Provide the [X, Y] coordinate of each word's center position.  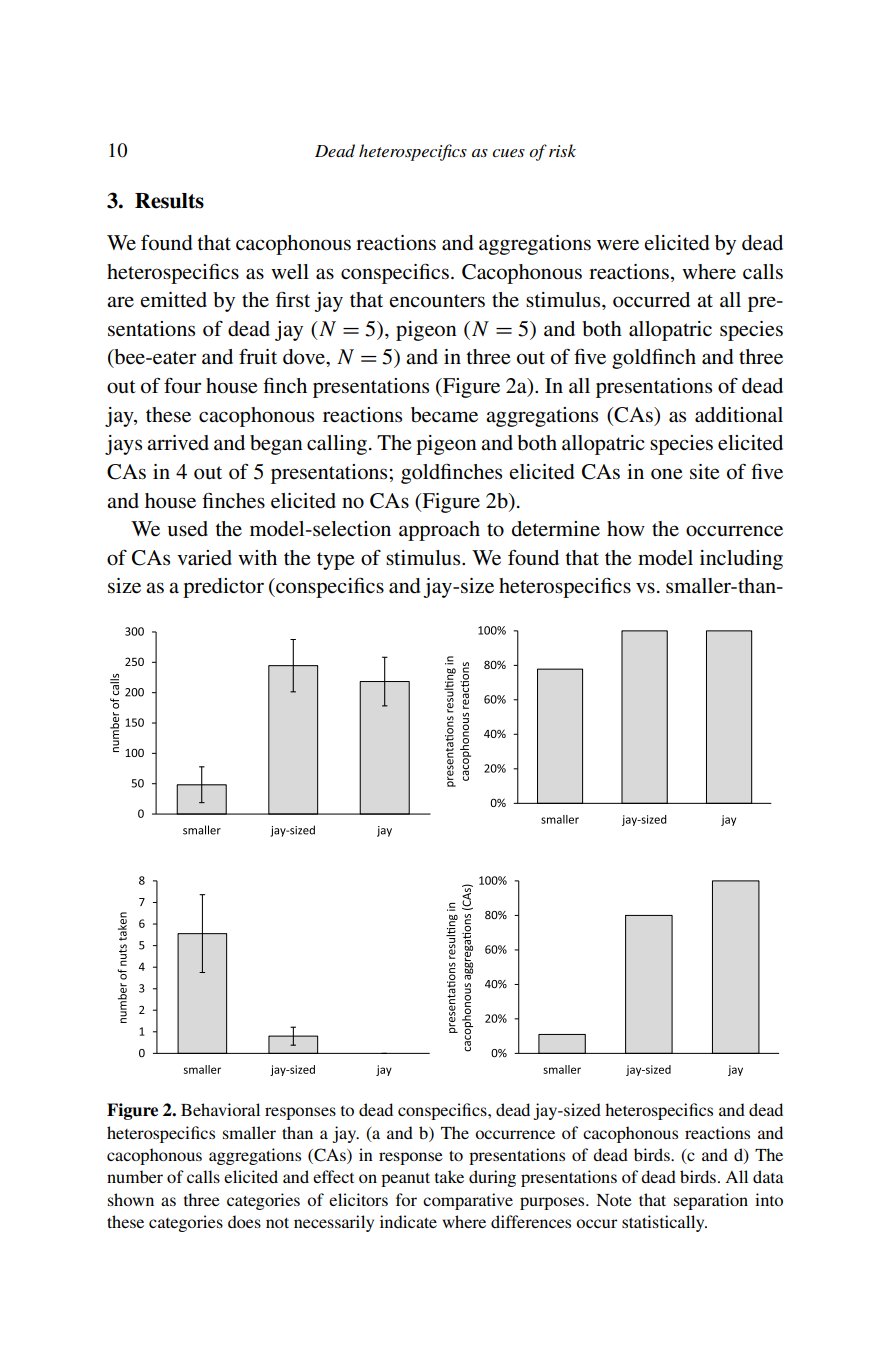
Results [169, 201]
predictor [223, 588]
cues [508, 153]
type [336, 561]
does [244, 1221]
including [741, 560]
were [618, 245]
